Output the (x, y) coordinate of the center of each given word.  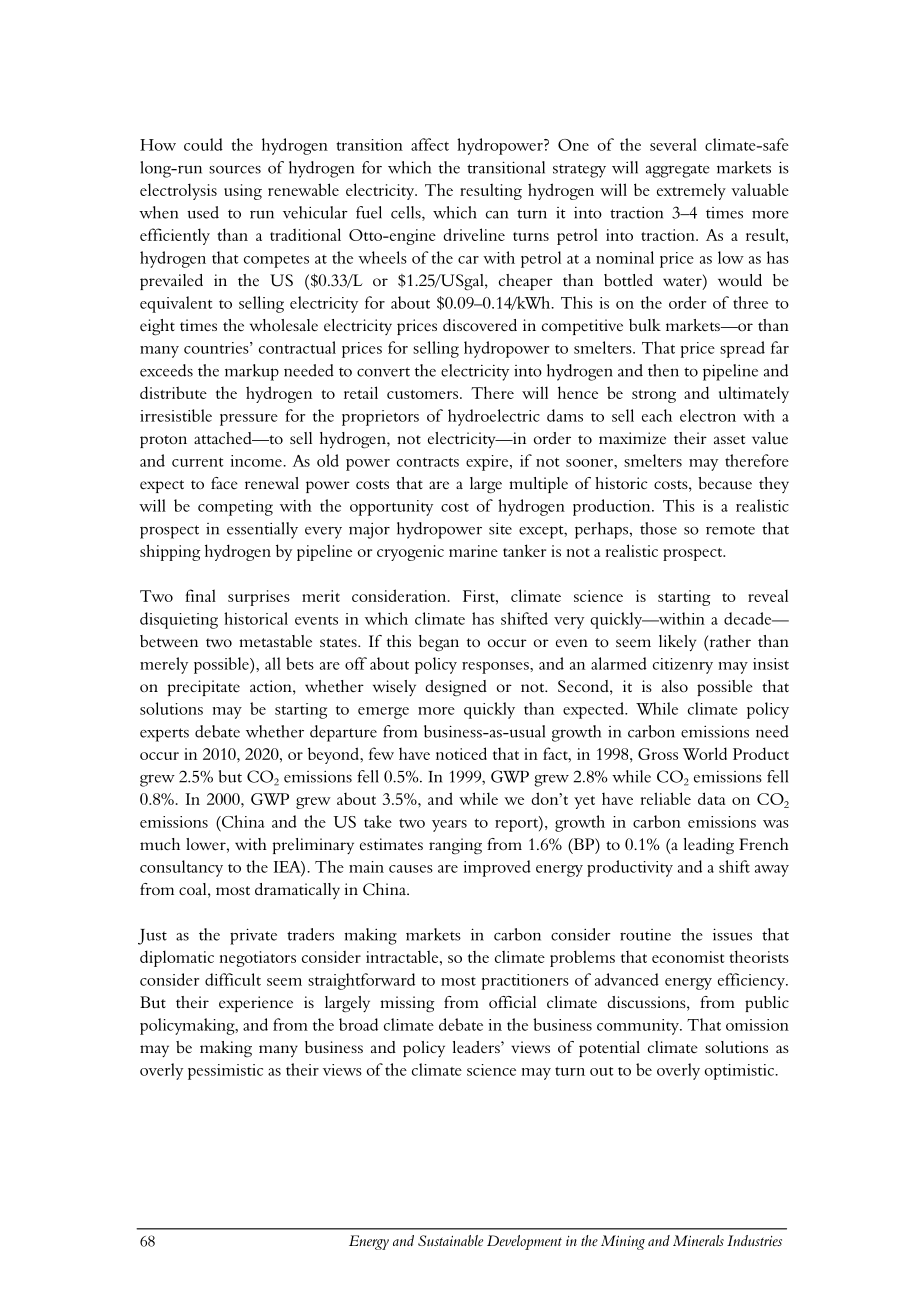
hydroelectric (494, 417)
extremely (691, 191)
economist (688, 957)
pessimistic (225, 1072)
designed (456, 688)
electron (708, 415)
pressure (249, 420)
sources (235, 169)
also (675, 686)
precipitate (203, 688)
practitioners (525, 982)
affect (430, 144)
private (253, 936)
